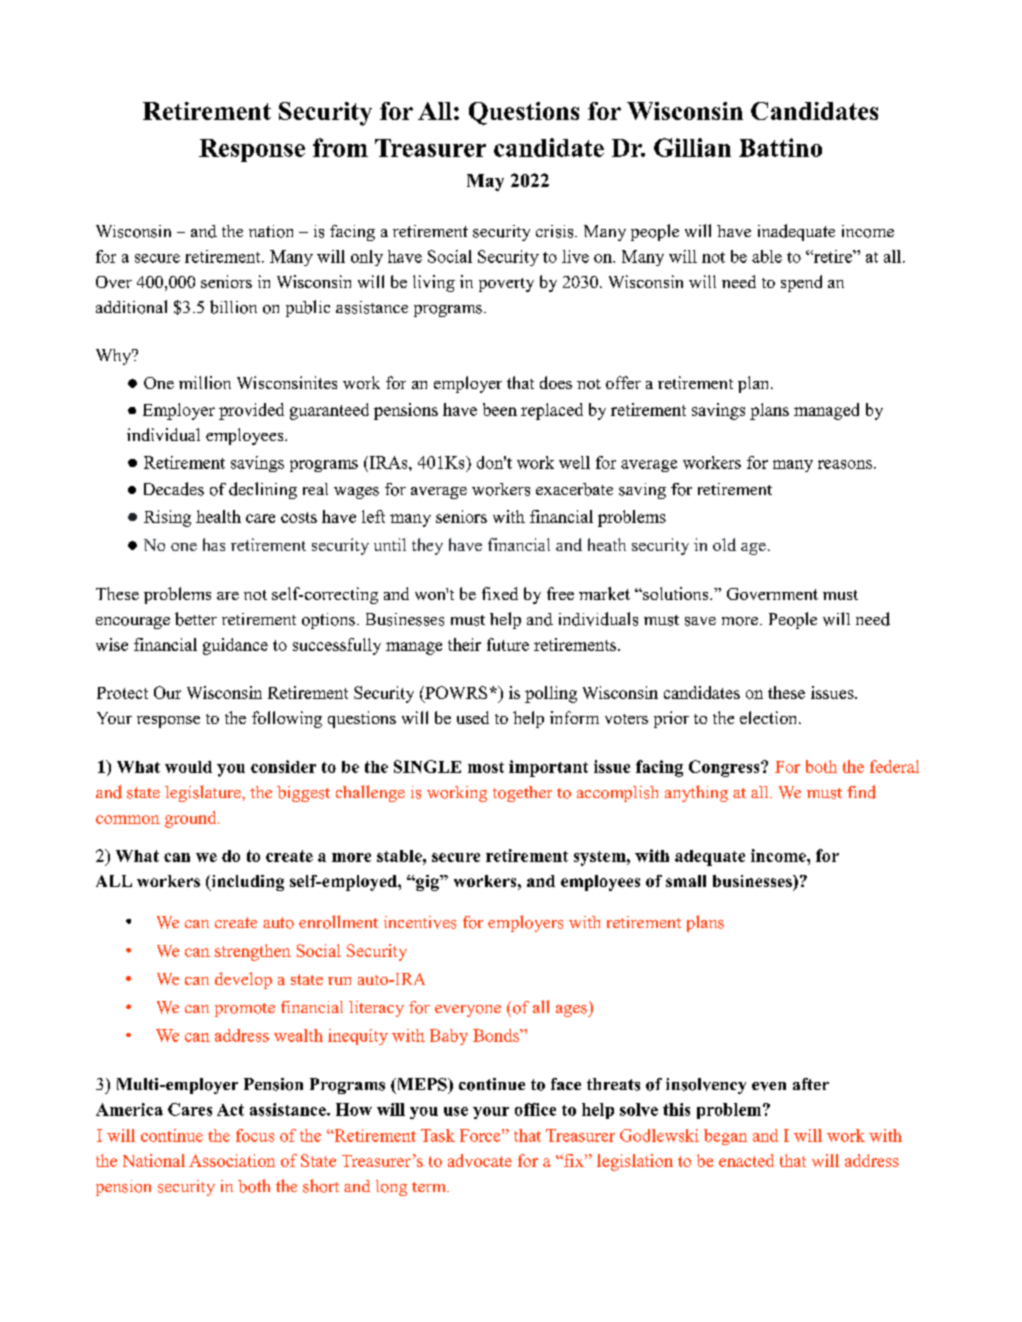 This document has width=1022, height=1322. Describe the element at coordinates (480, 1160) in the document. I see `advocate` at that location.
